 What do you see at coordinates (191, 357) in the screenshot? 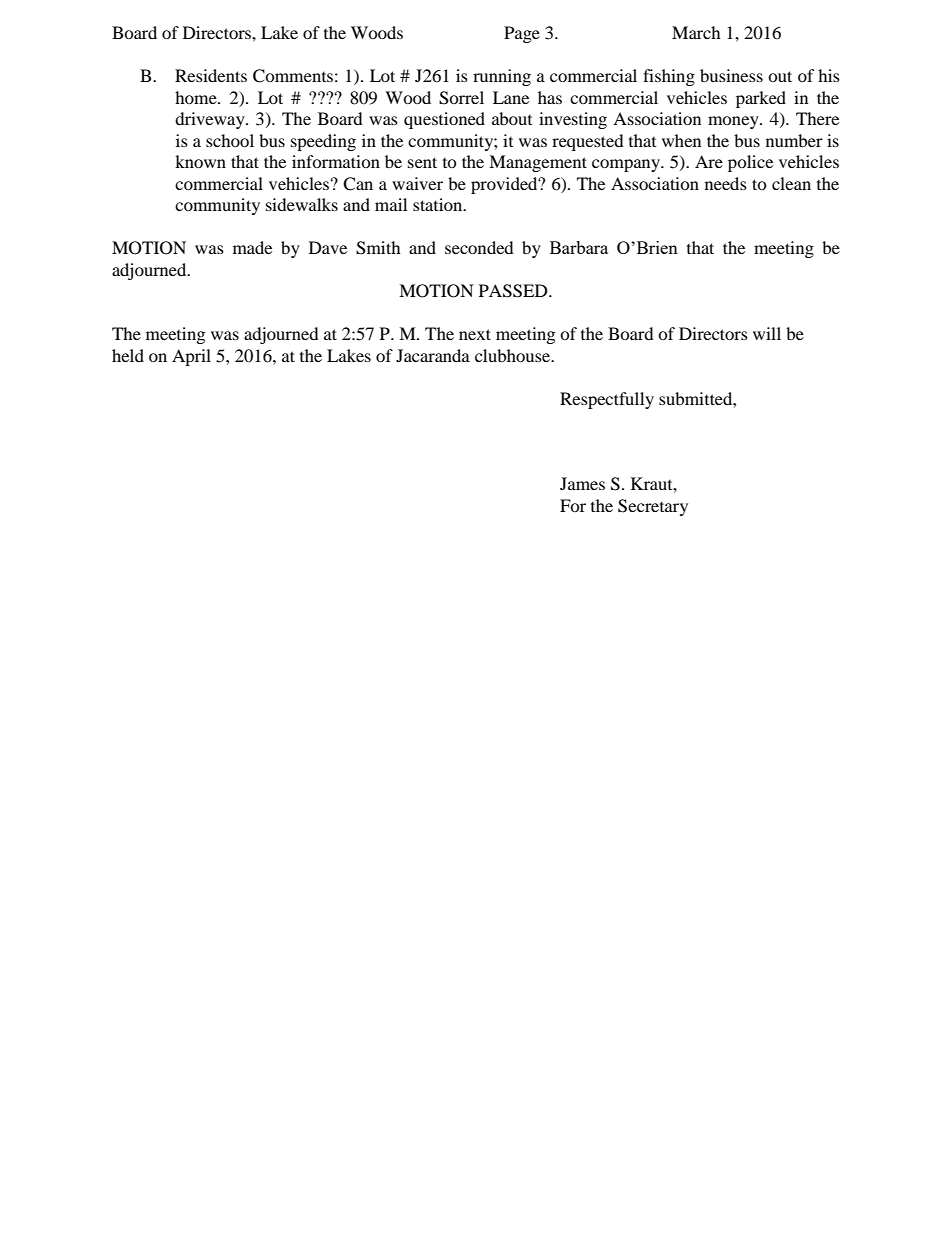
I see `April` at bounding box center [191, 357].
